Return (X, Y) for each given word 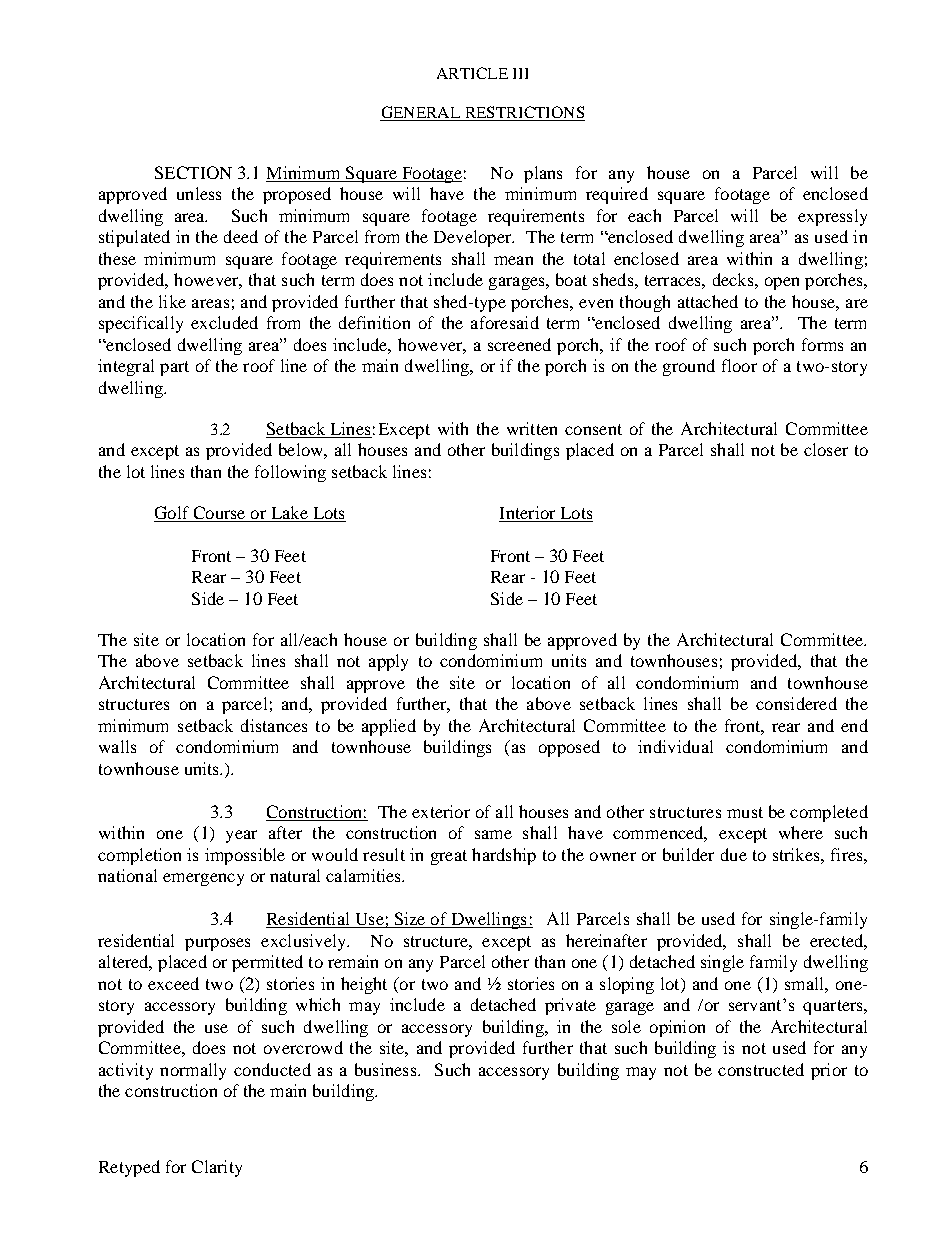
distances (274, 725)
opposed (569, 748)
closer (826, 449)
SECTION (193, 172)
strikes (797, 854)
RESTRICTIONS (523, 113)
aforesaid (505, 322)
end (854, 725)
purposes (217, 944)
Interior (527, 512)
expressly (832, 217)
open (782, 283)
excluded (224, 322)
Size (410, 920)
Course (219, 514)
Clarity (217, 1168)
